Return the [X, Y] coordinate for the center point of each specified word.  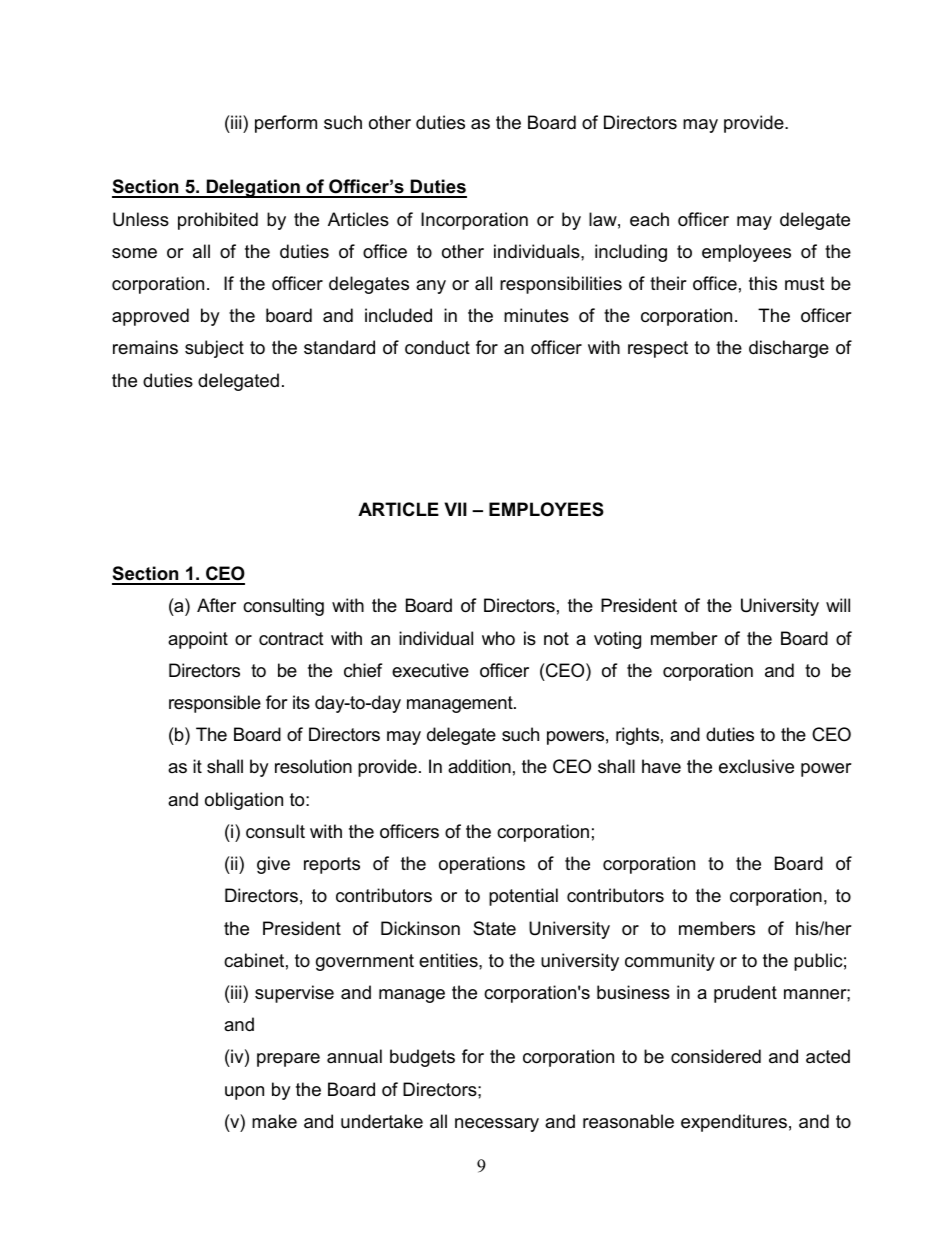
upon [244, 1093]
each [649, 219]
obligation [244, 801]
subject [214, 349]
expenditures [734, 1123]
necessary [497, 1125]
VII [455, 509]
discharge [789, 349]
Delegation [253, 188]
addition [479, 766]
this [763, 283]
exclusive [756, 766]
